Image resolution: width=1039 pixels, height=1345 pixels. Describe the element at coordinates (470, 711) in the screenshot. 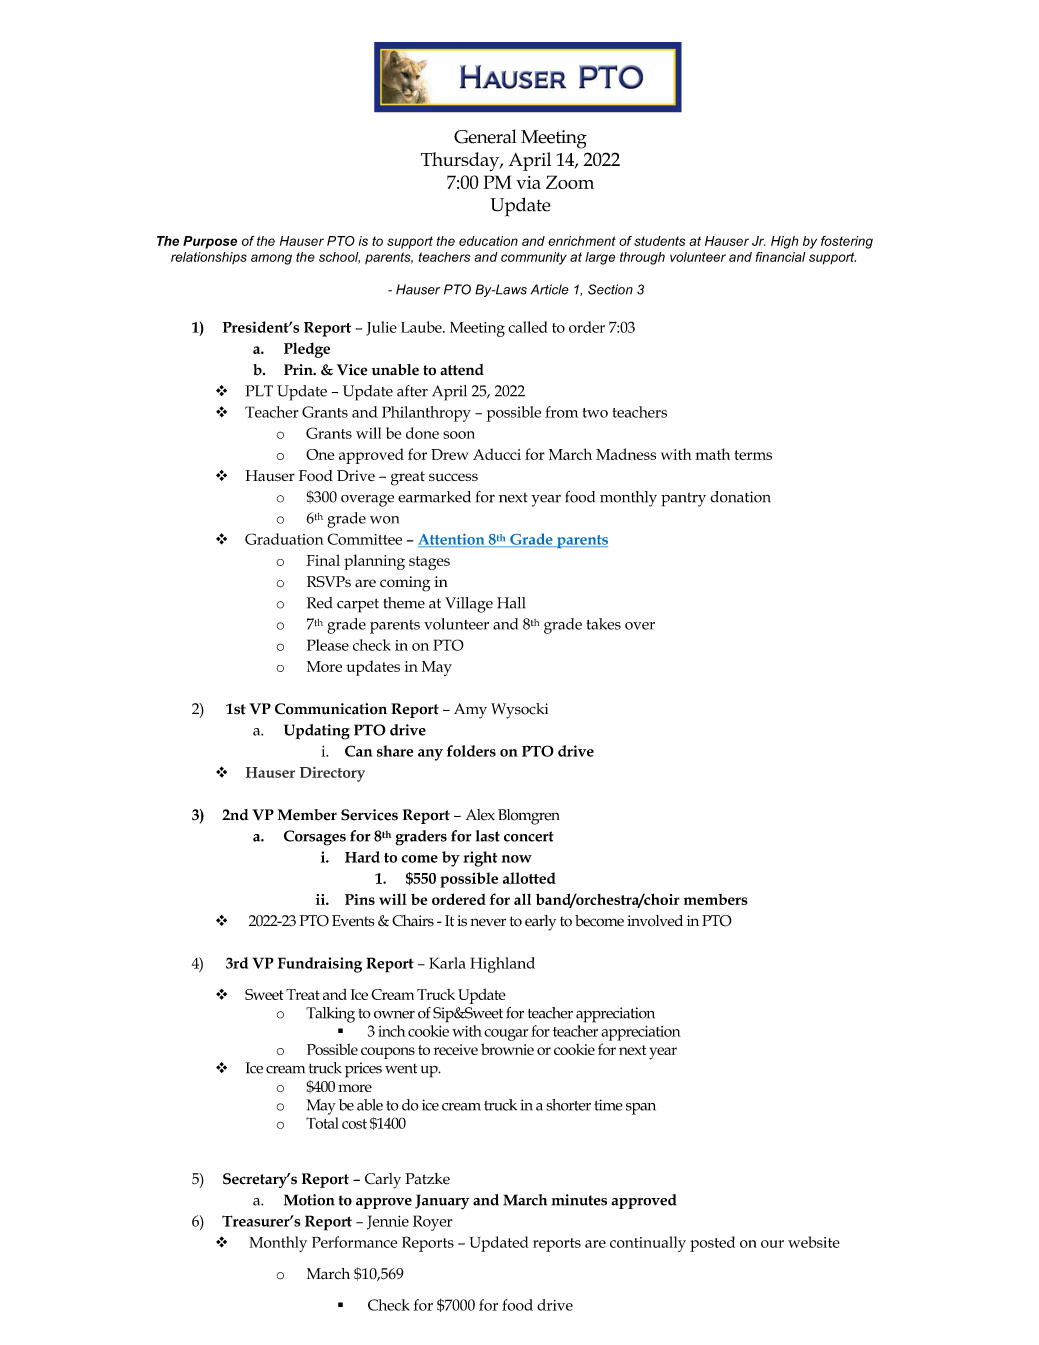

I see `Amy` at that location.
